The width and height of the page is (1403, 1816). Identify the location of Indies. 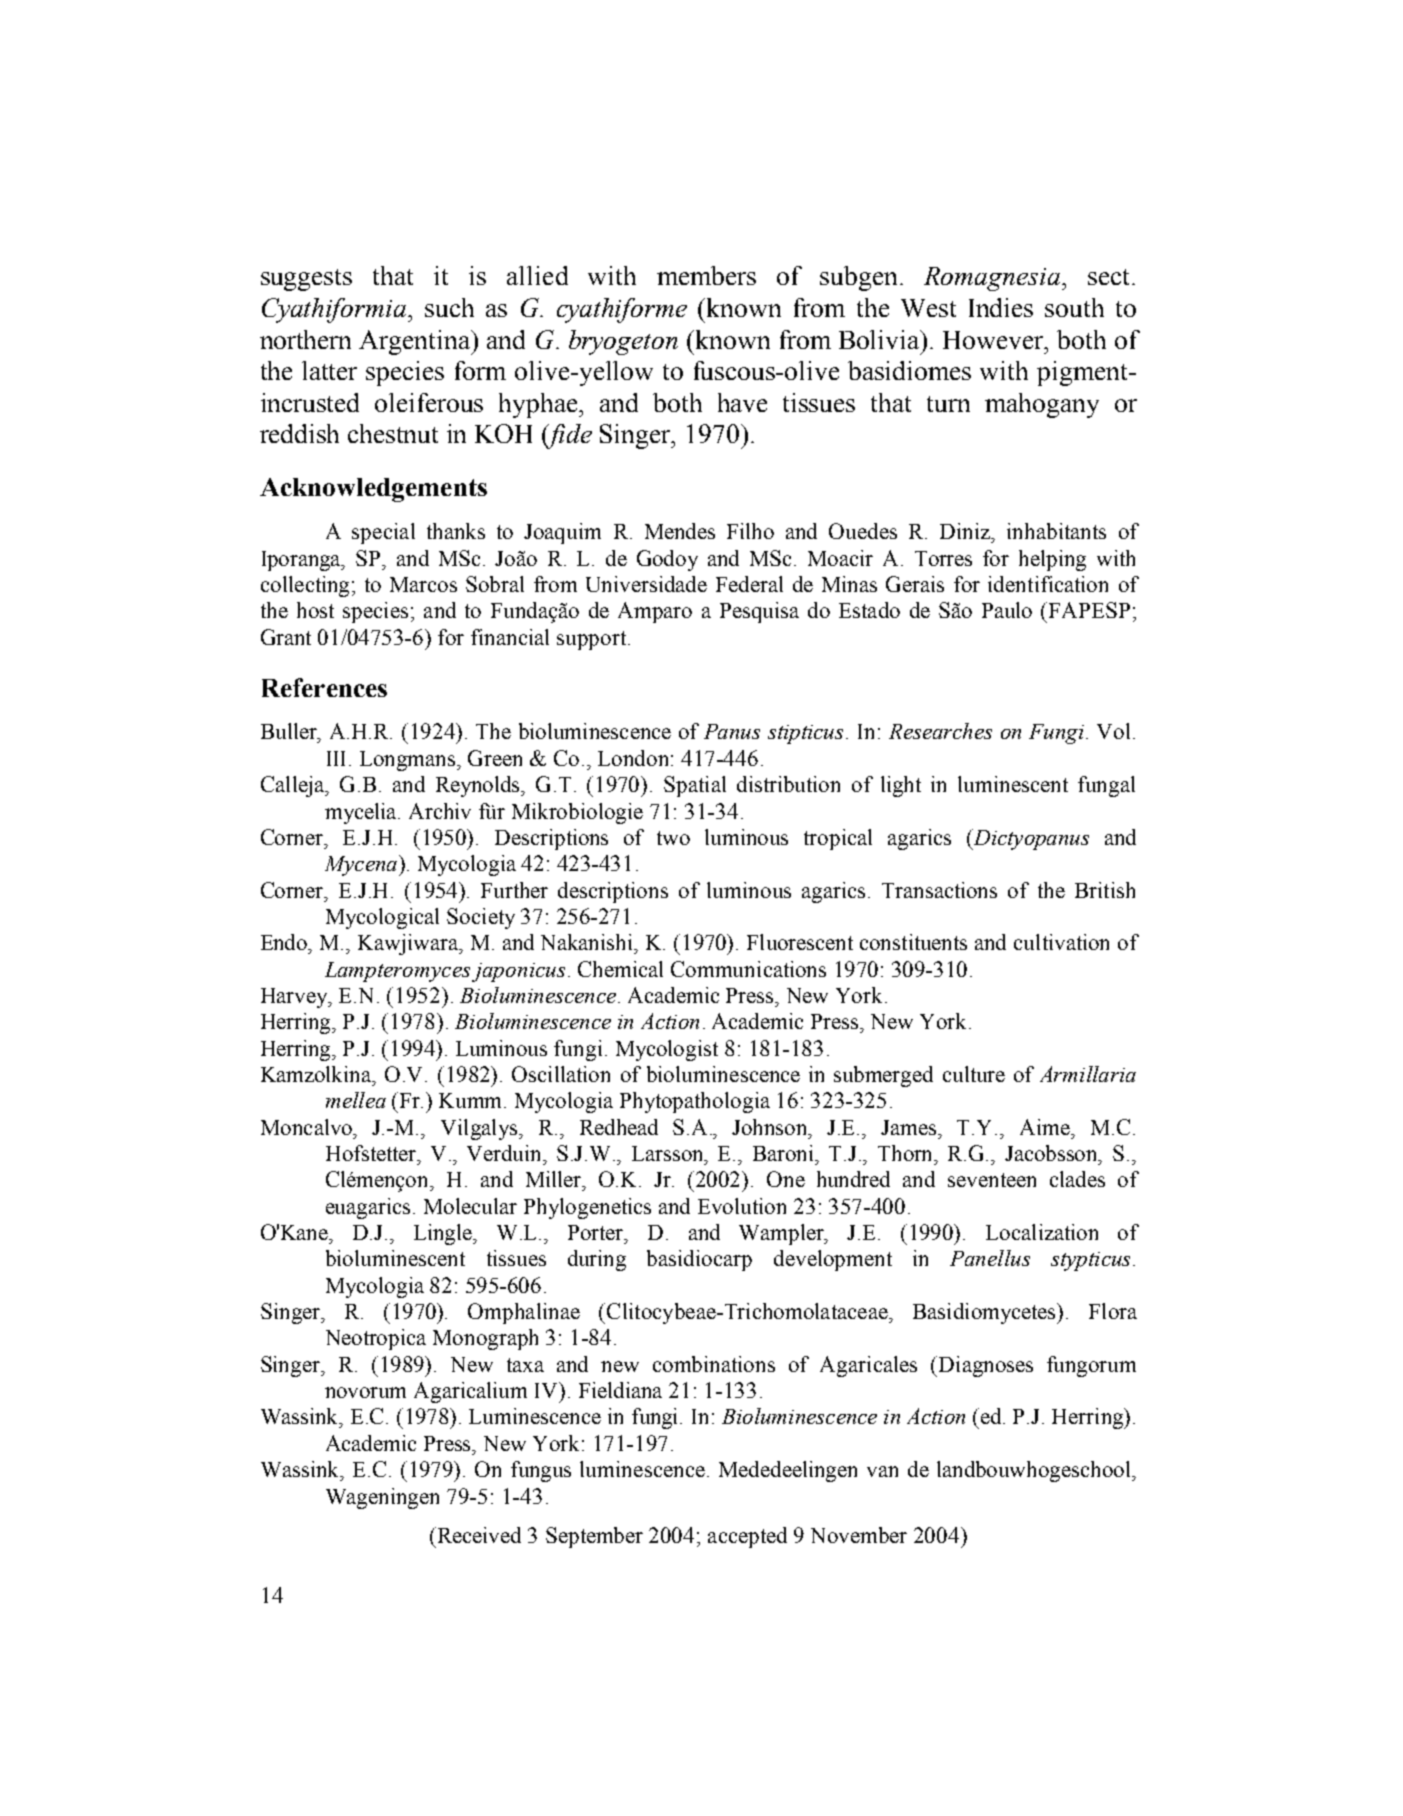
(1001, 307).
